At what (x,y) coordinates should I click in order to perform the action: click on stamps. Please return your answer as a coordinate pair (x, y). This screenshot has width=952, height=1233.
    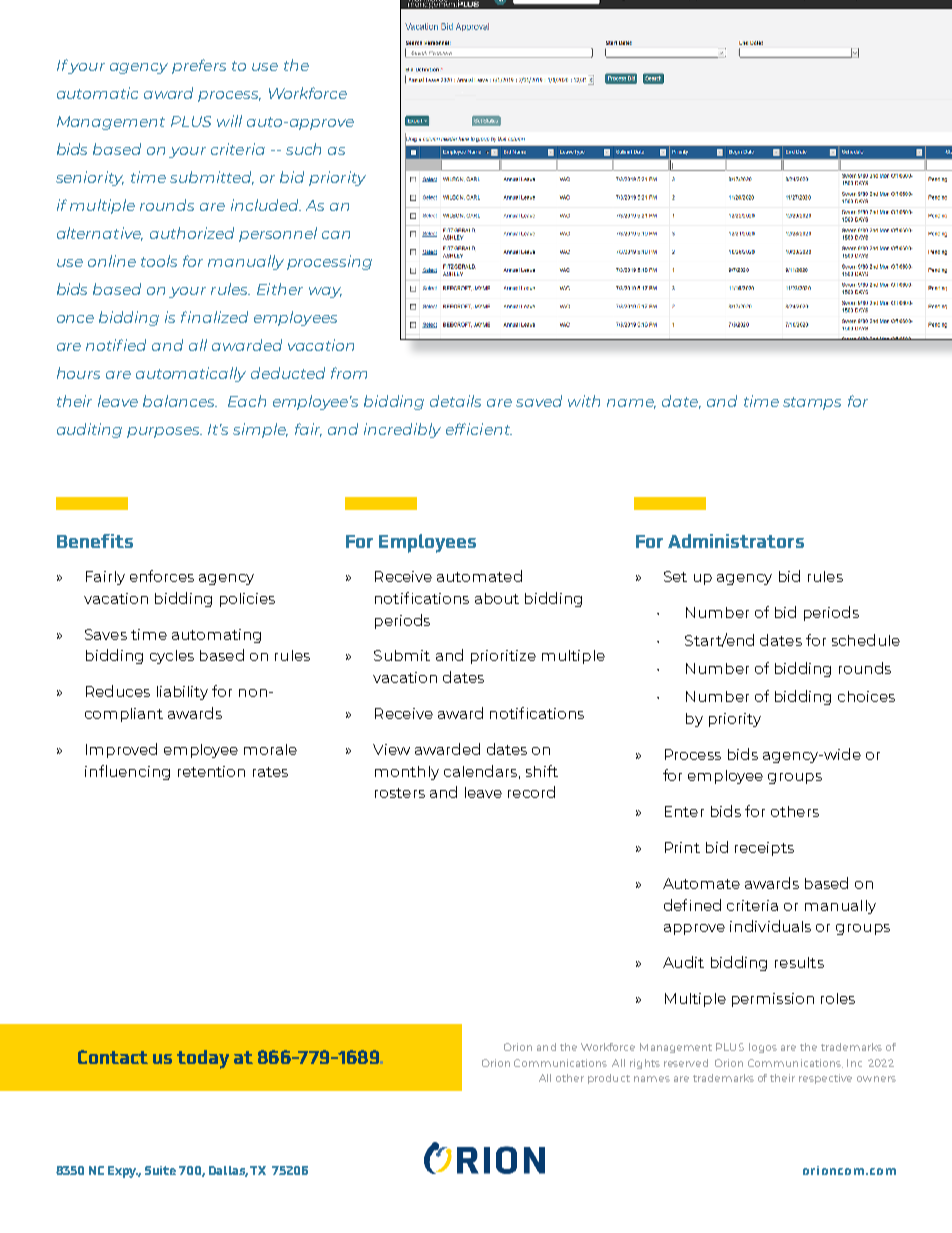
    Looking at the image, I should click on (812, 403).
